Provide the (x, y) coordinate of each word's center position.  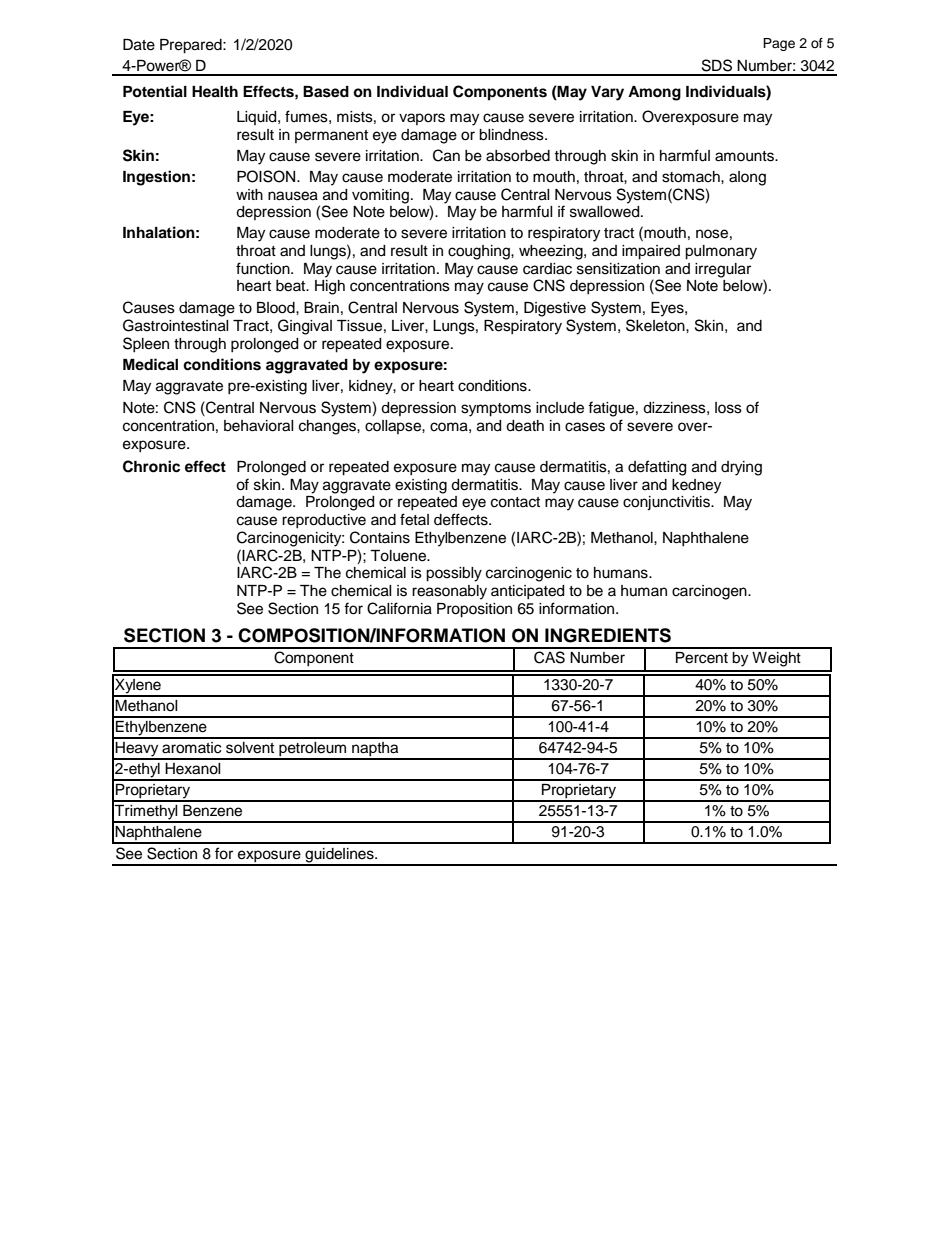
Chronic (151, 466)
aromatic (192, 748)
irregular (723, 270)
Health (215, 92)
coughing (480, 252)
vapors (422, 119)
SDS (717, 65)
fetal (414, 519)
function (264, 268)
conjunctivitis (667, 503)
